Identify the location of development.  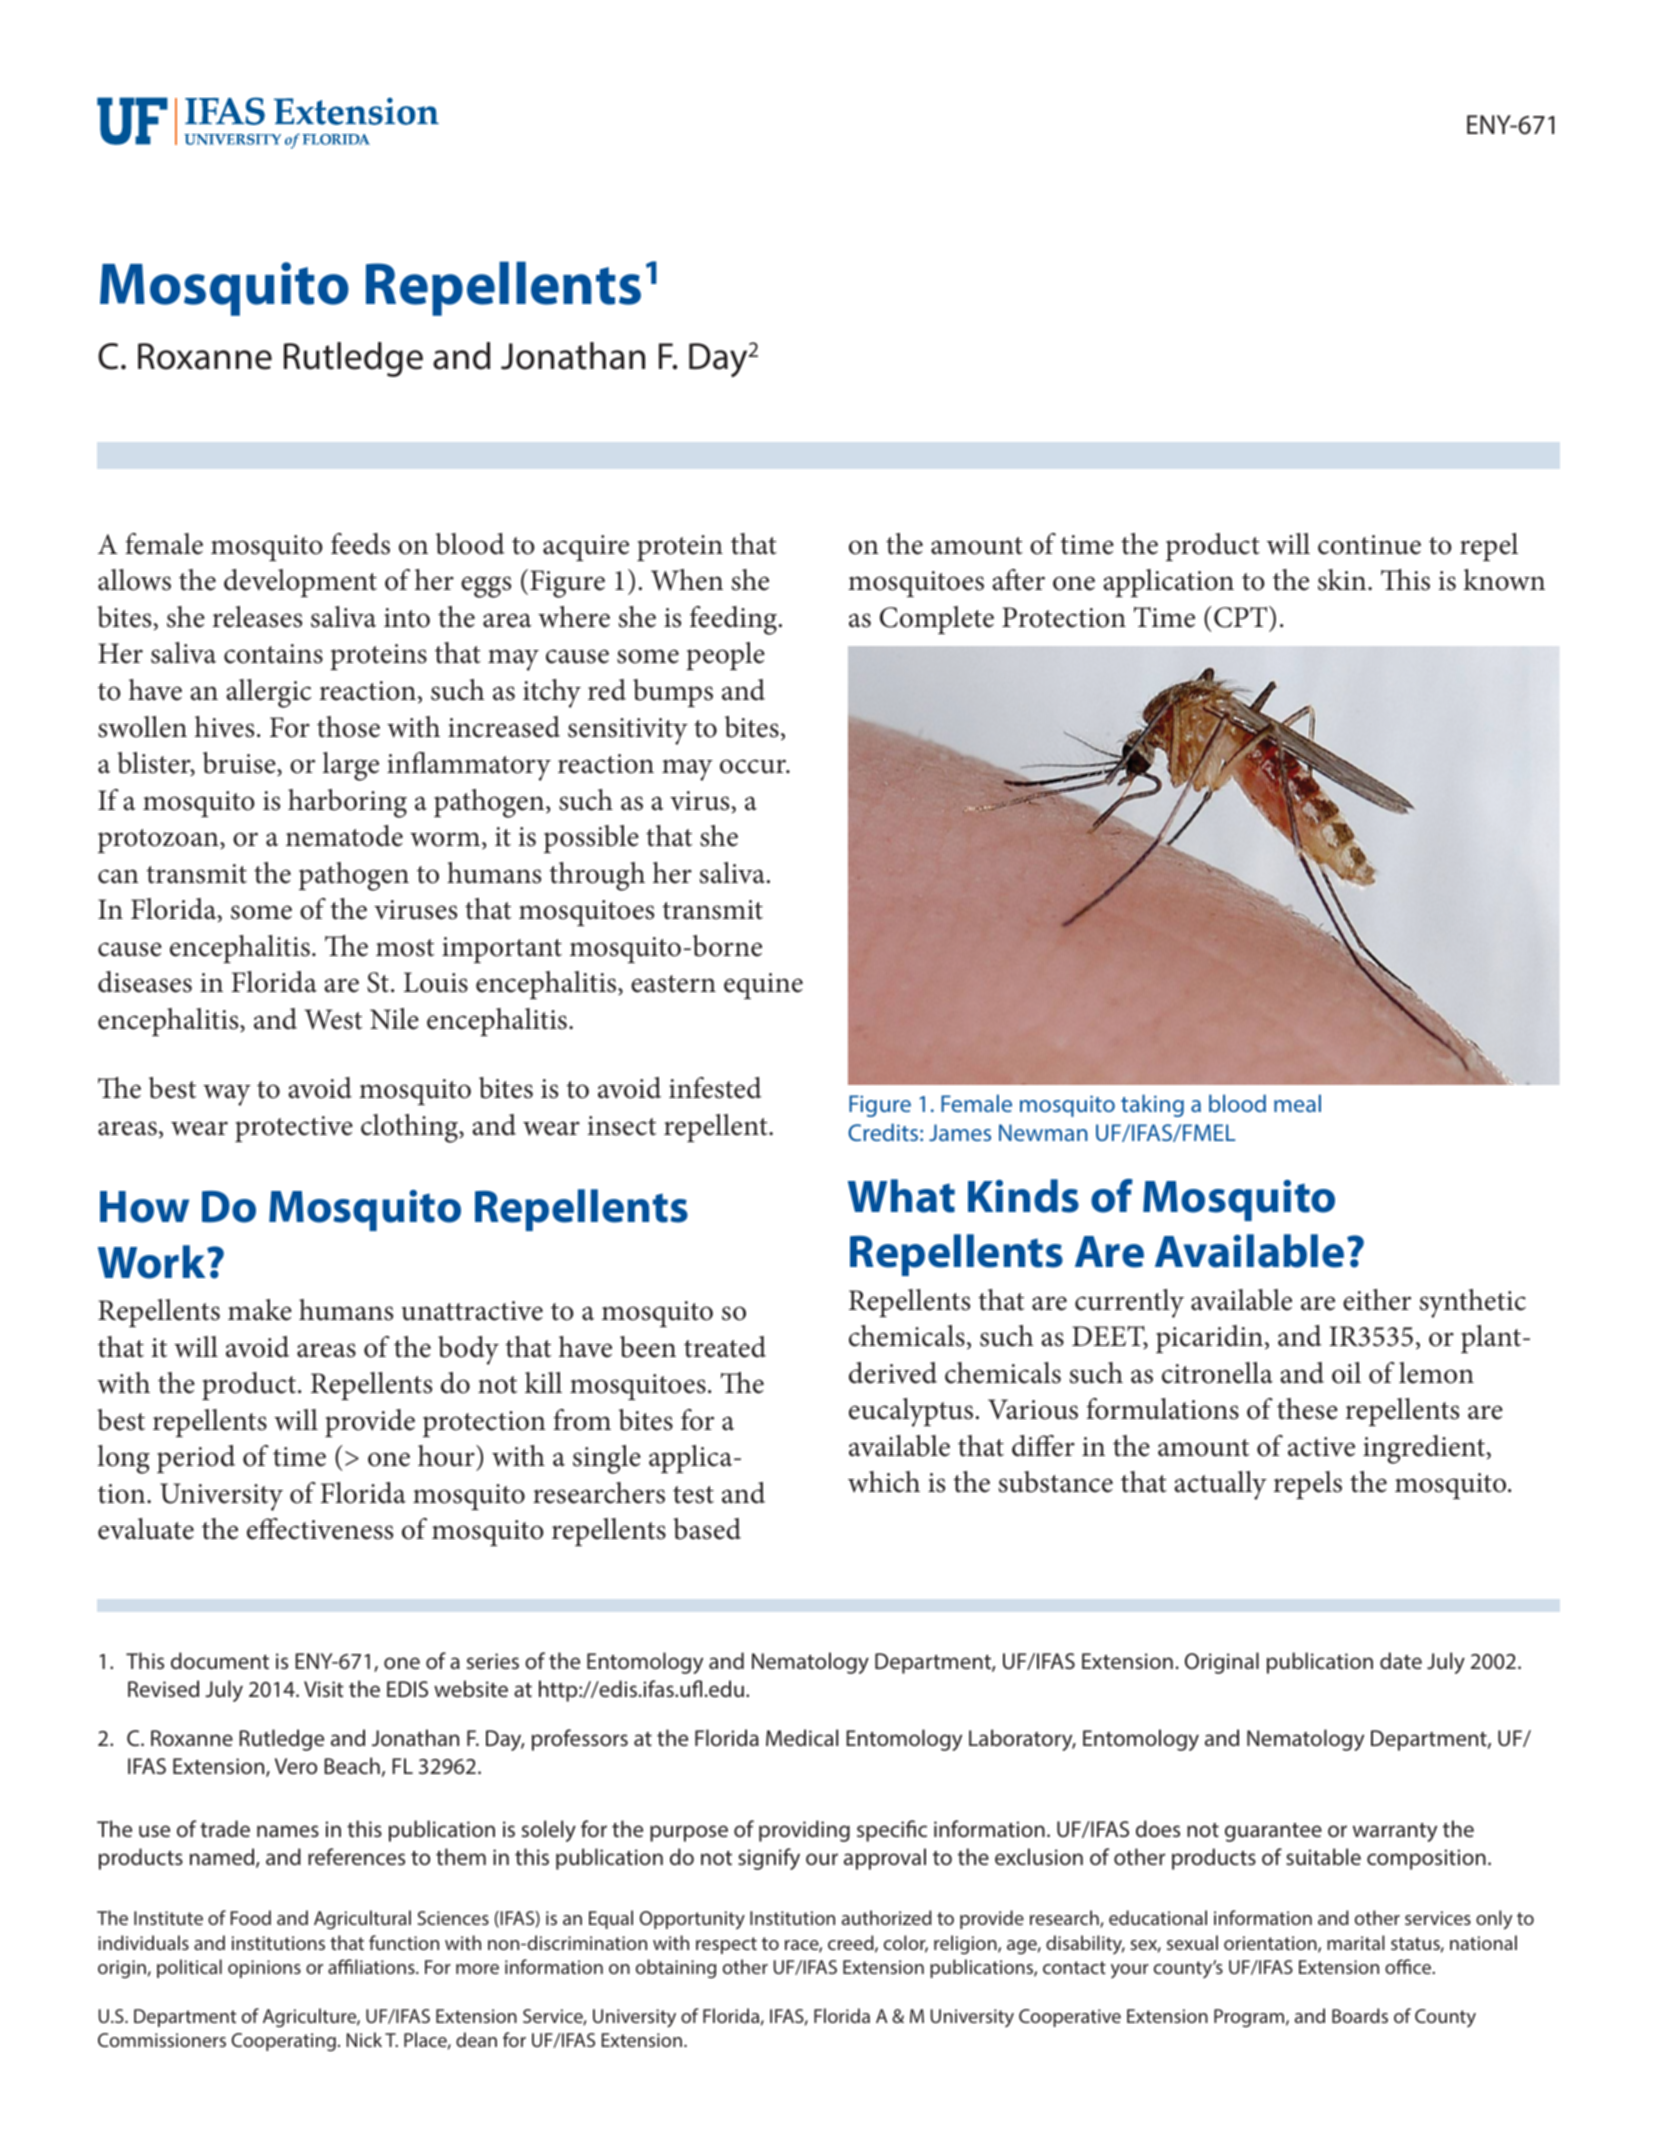
(300, 583).
